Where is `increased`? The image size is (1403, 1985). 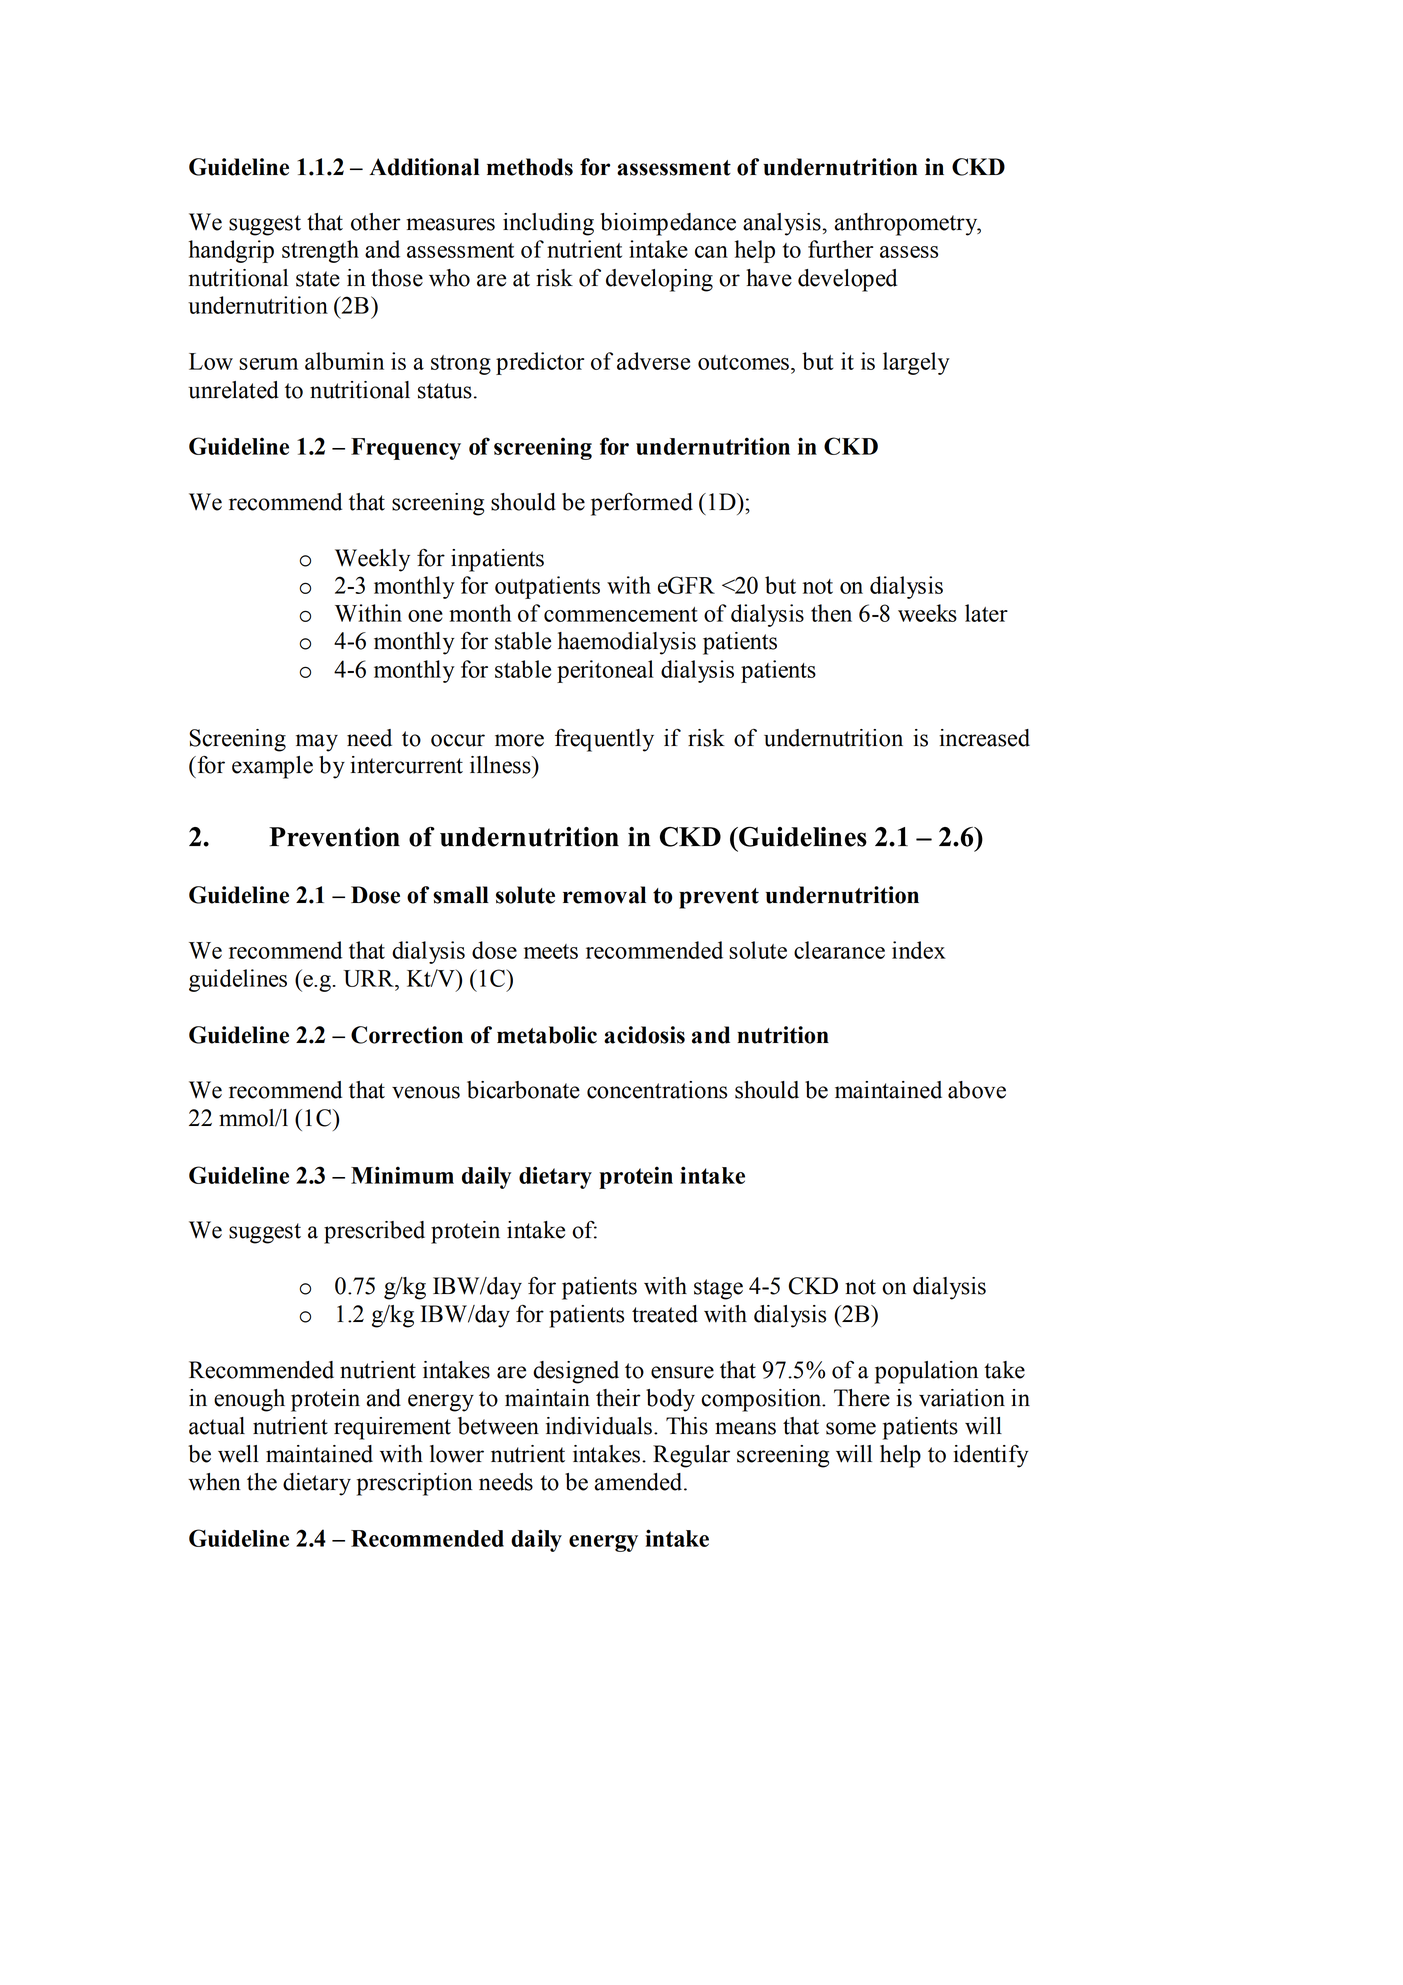 increased is located at coordinates (984, 738).
